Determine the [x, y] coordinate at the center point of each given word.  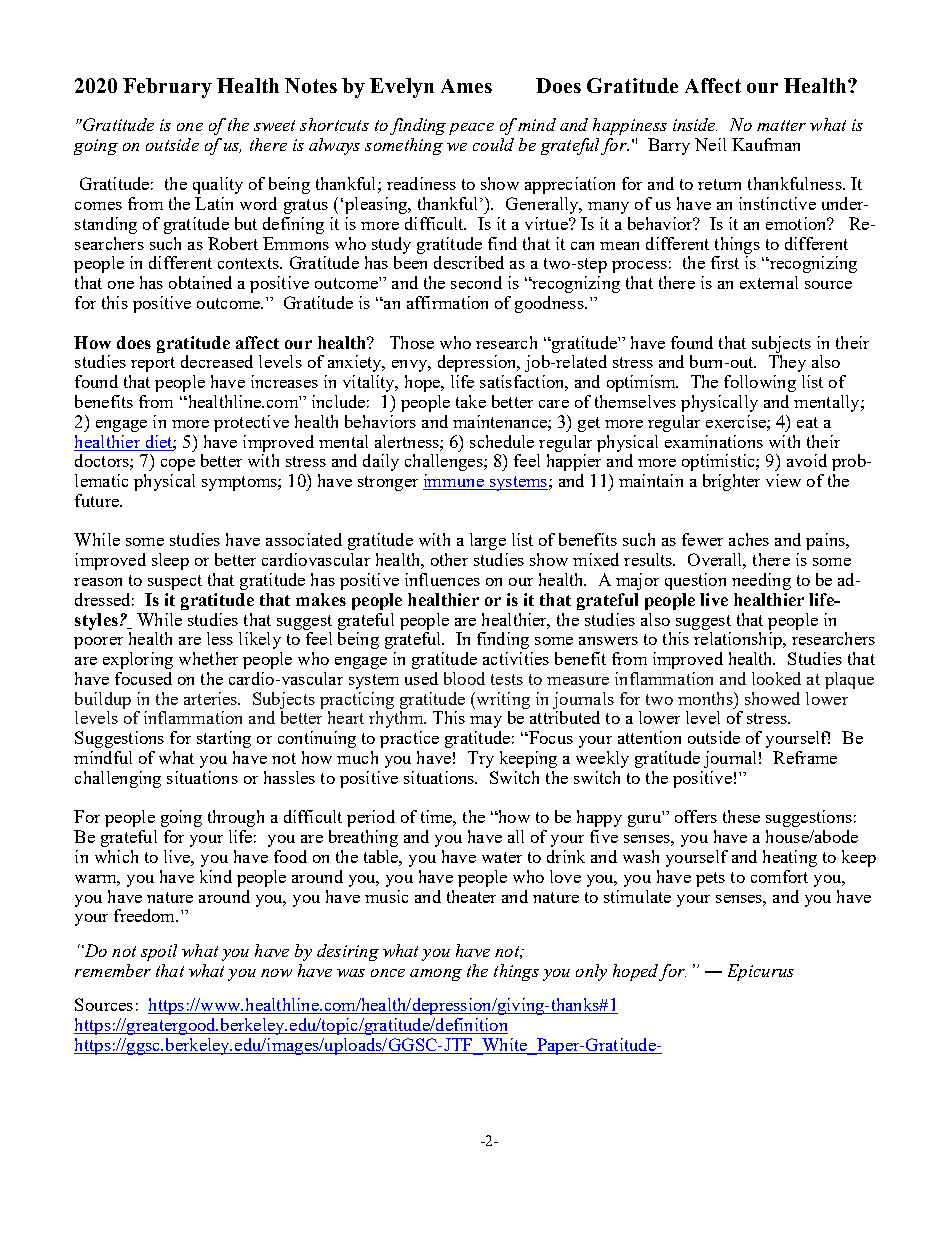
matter [781, 125]
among [436, 975]
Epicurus [761, 972]
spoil [159, 952]
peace [471, 129]
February [167, 88]
